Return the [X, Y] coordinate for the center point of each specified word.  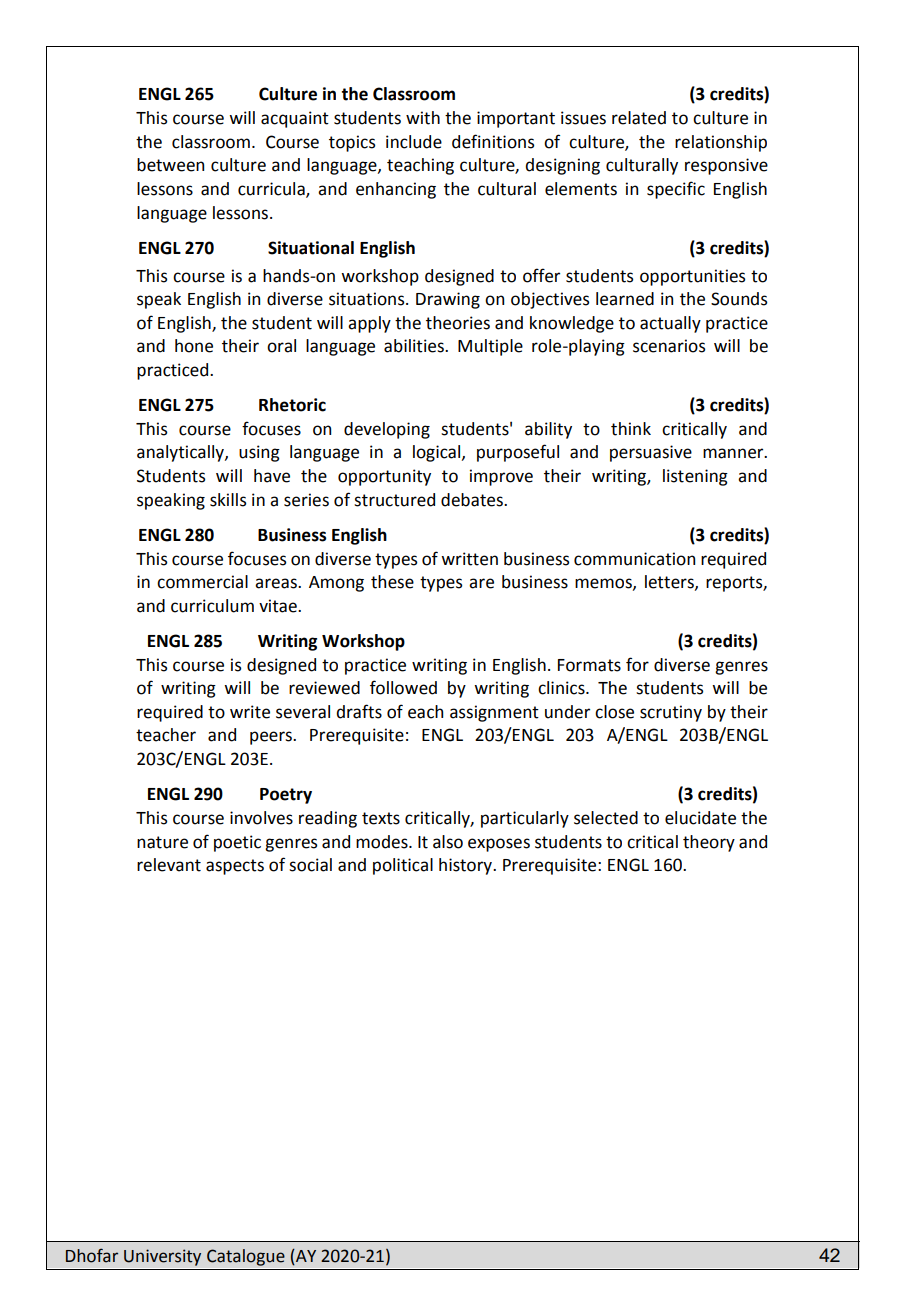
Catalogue [246, 1257]
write [250, 712]
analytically [181, 453]
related [639, 118]
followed [403, 687]
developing [387, 430]
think [631, 429]
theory [709, 843]
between [170, 165]
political [403, 866]
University [162, 1257]
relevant [169, 865]
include [414, 142]
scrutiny [671, 713]
